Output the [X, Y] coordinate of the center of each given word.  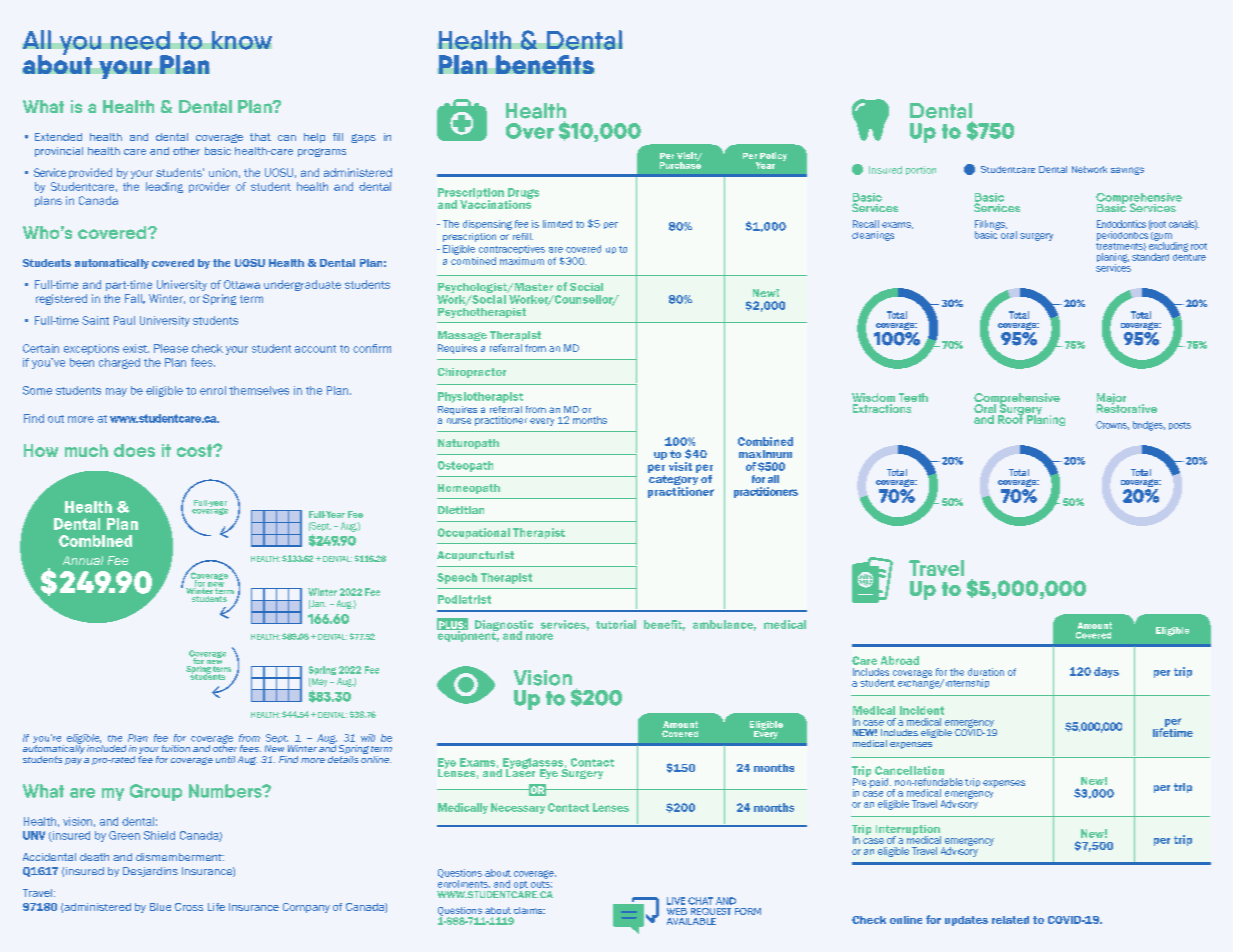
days [1106, 672]
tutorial [616, 624]
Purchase [680, 164]
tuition [176, 748]
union [223, 172]
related [1010, 920]
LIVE [676, 901]
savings [1127, 171]
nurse [459, 421]
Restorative [1127, 407]
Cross [189, 907]
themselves [259, 390]
